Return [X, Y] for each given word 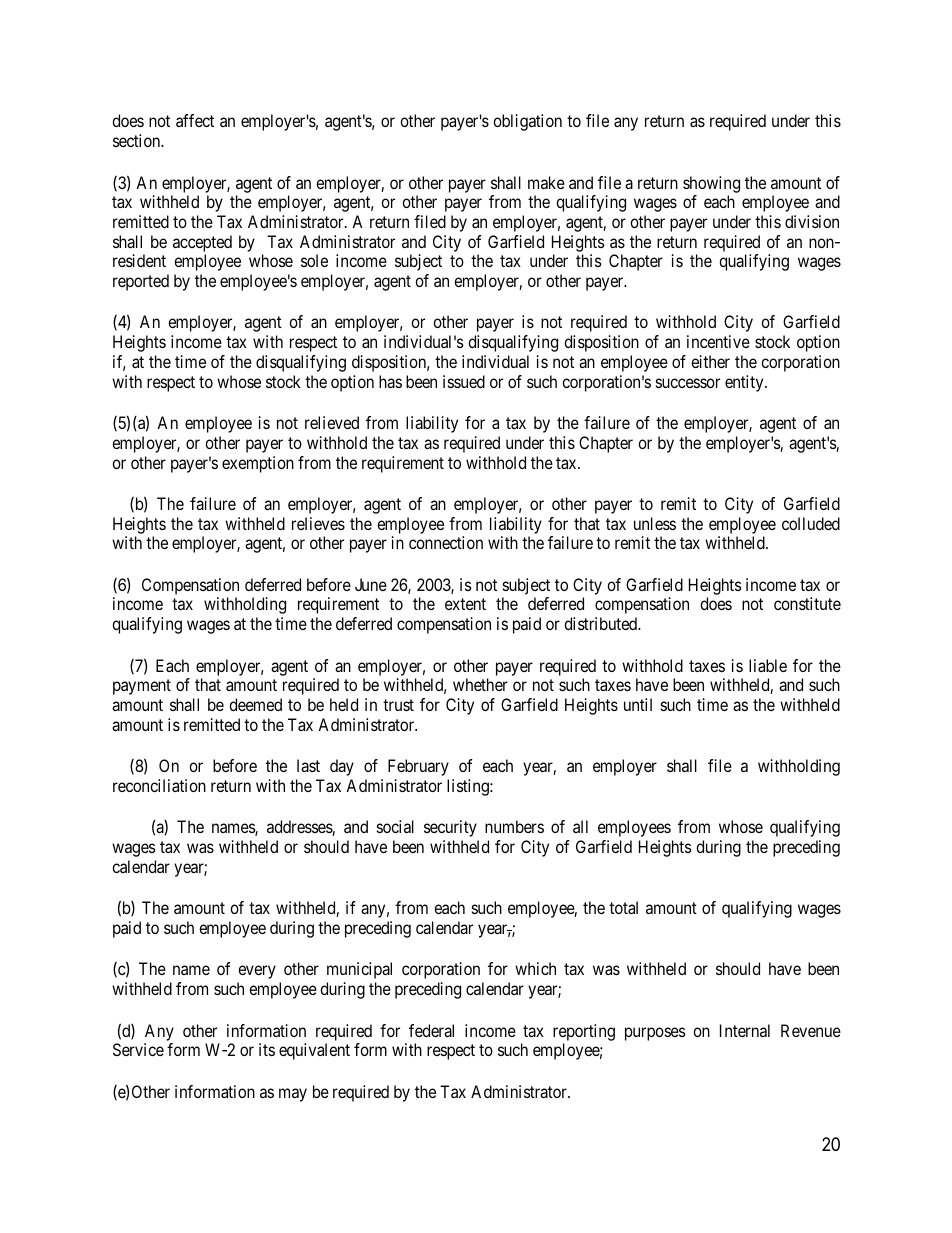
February [418, 767]
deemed [255, 704]
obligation [527, 122]
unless [655, 523]
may [293, 1095]
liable [768, 665]
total [623, 907]
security [450, 828]
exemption [258, 464]
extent [465, 604]
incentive [718, 341]
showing [711, 184]
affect [195, 120]
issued [464, 381]
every [257, 972]
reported [141, 282]
